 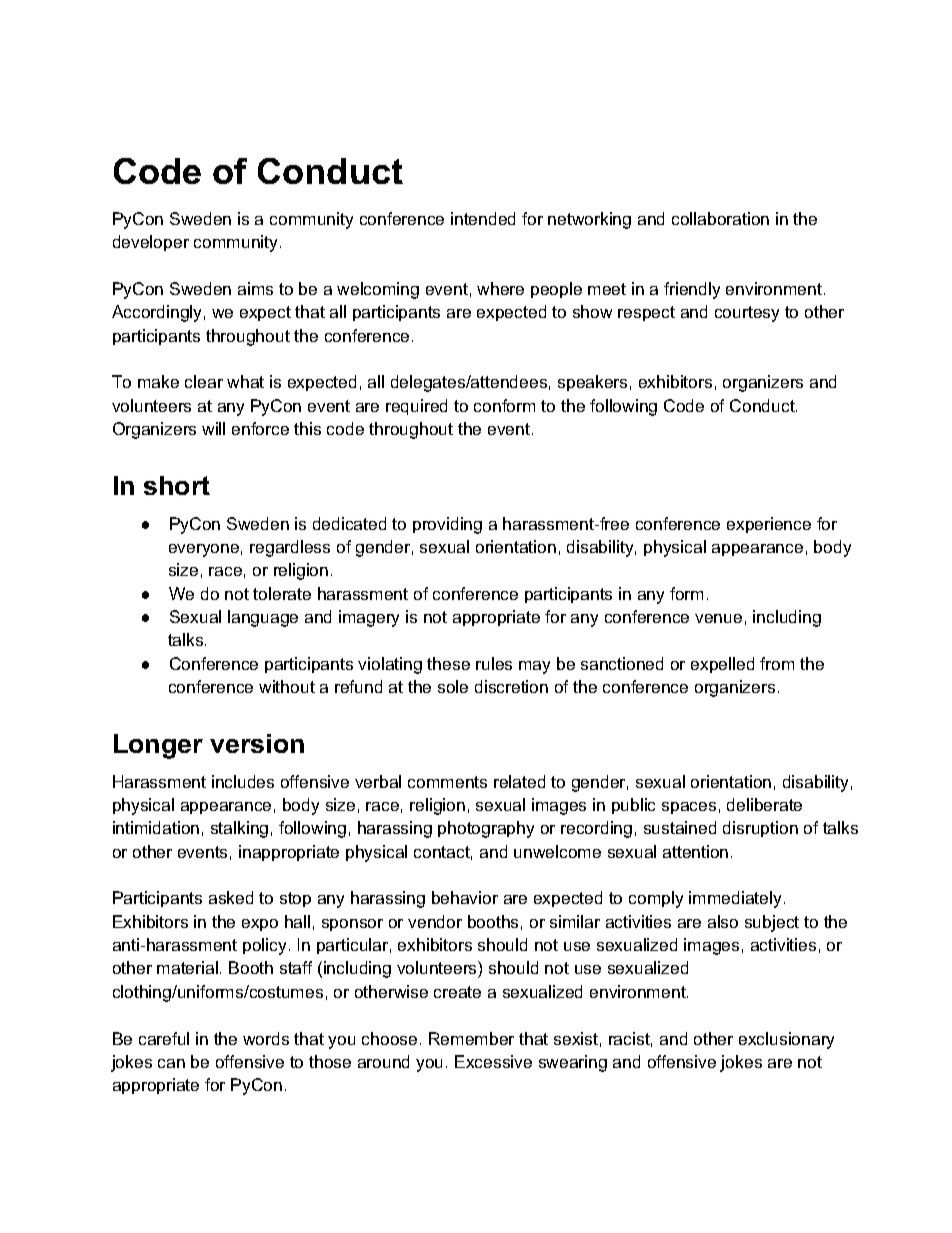 What do you see at coordinates (177, 485) in the document?
I see `short` at bounding box center [177, 485].
